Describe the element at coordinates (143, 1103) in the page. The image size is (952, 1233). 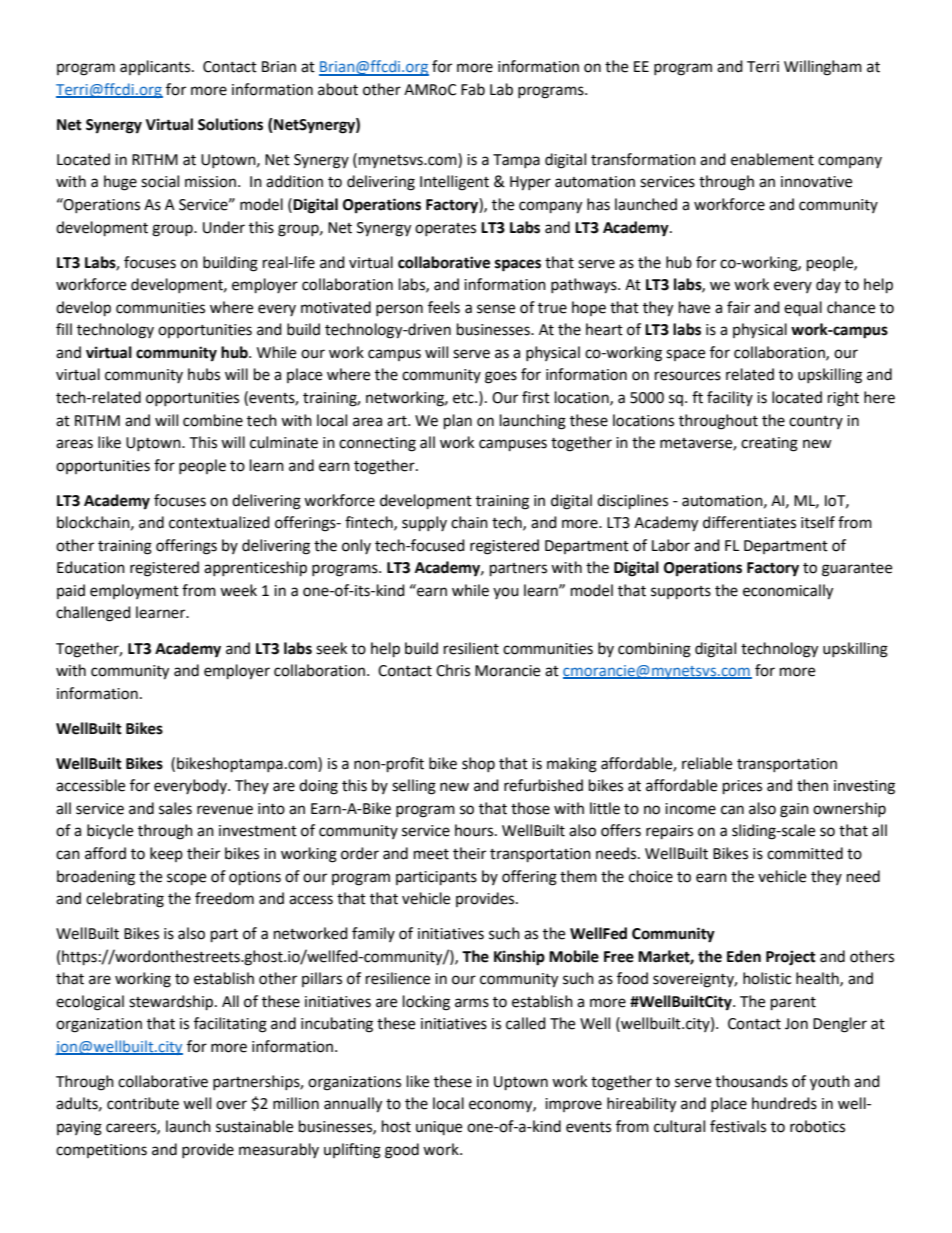
I see `contribute` at that location.
